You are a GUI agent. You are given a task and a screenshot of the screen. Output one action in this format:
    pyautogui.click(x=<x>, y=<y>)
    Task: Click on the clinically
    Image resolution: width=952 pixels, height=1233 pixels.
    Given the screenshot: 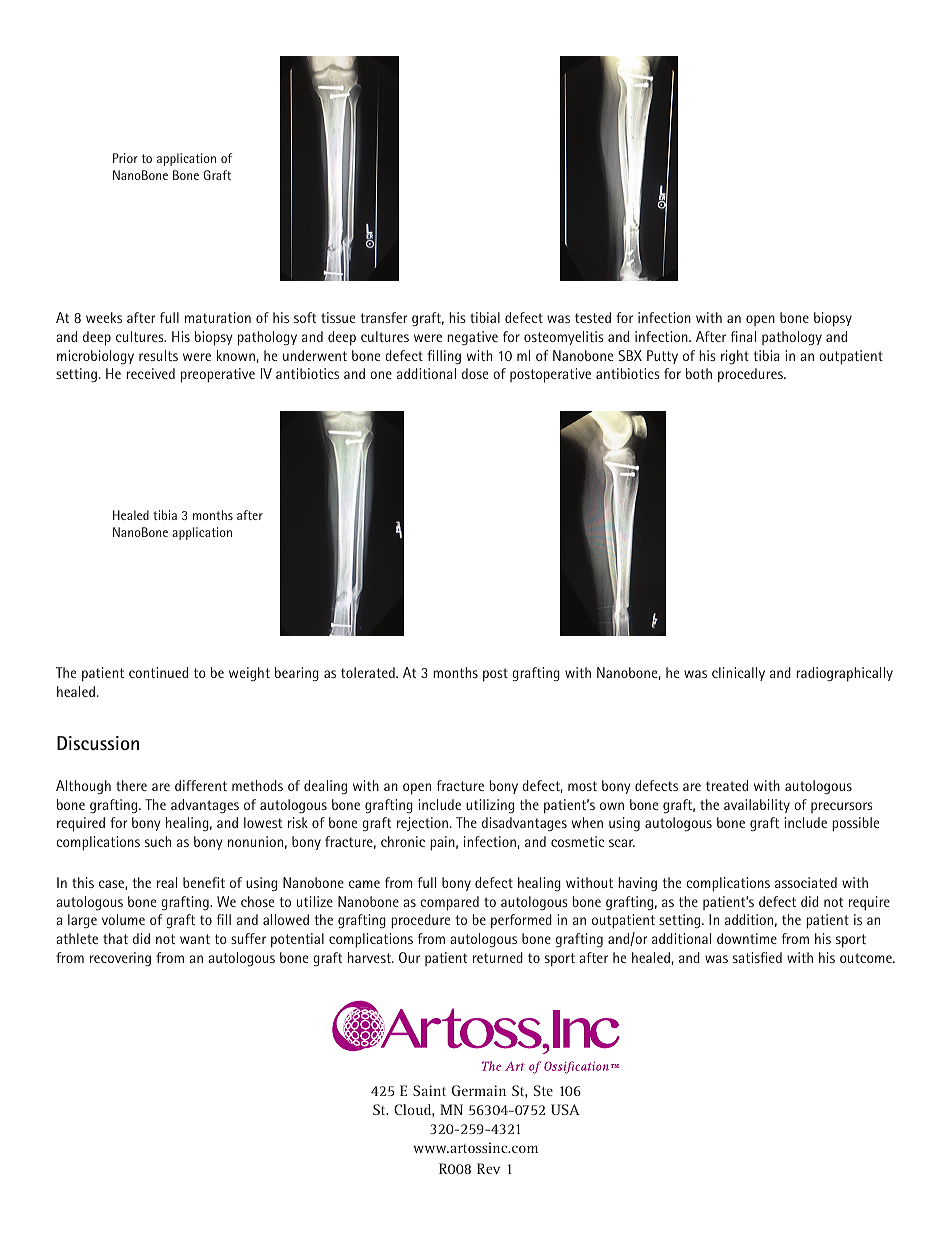 What is the action you would take?
    pyautogui.click(x=738, y=674)
